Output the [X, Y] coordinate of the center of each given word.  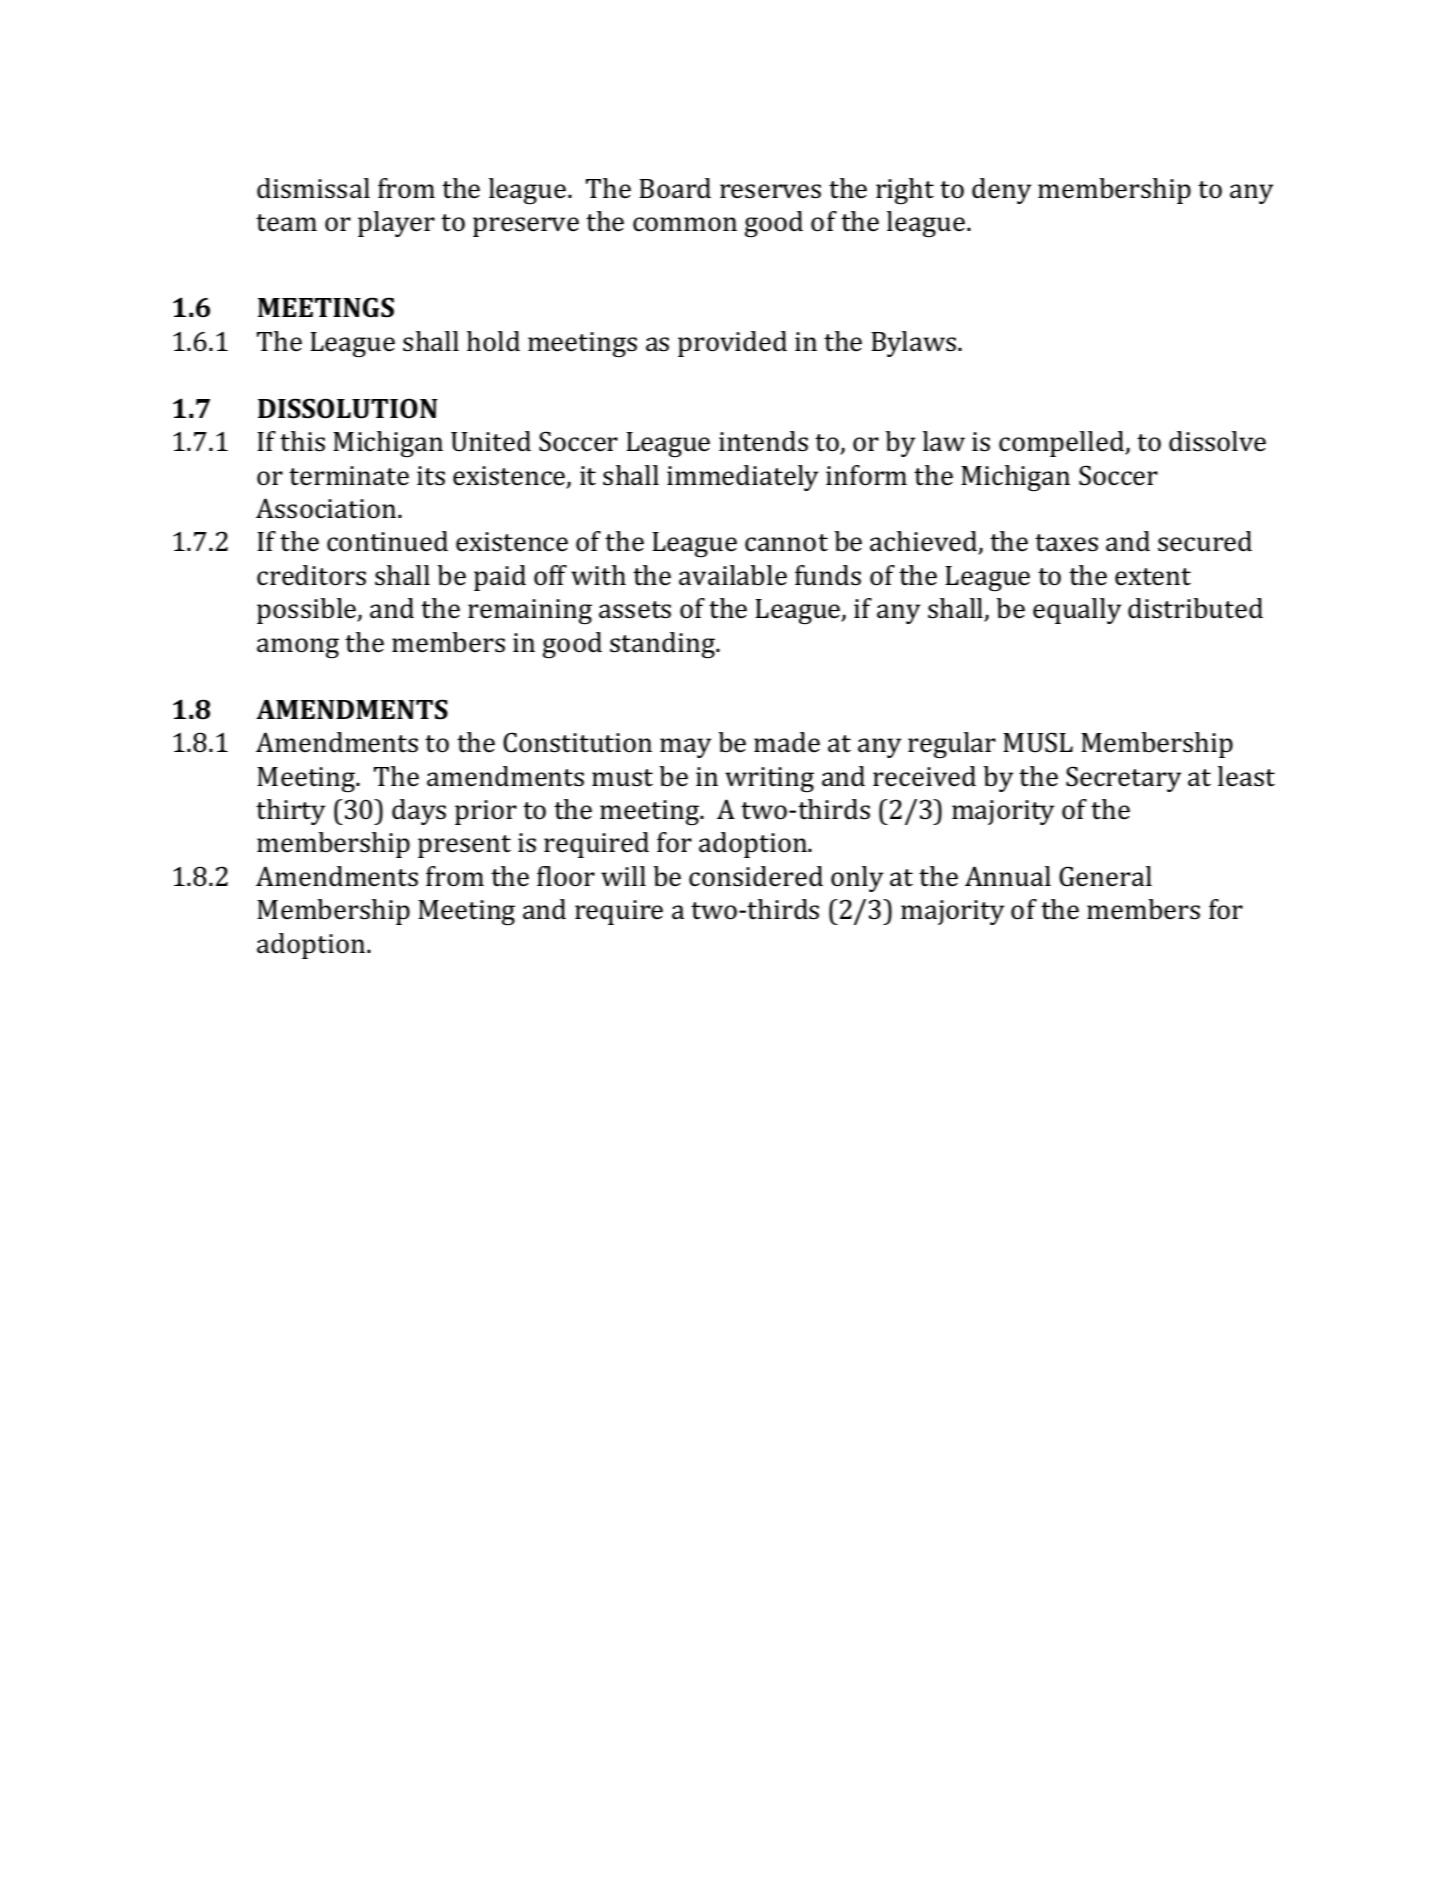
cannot [786, 543]
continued [387, 541]
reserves [770, 191]
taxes [1066, 543]
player [396, 224]
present [464, 846]
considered [756, 876]
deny [1001, 191]
